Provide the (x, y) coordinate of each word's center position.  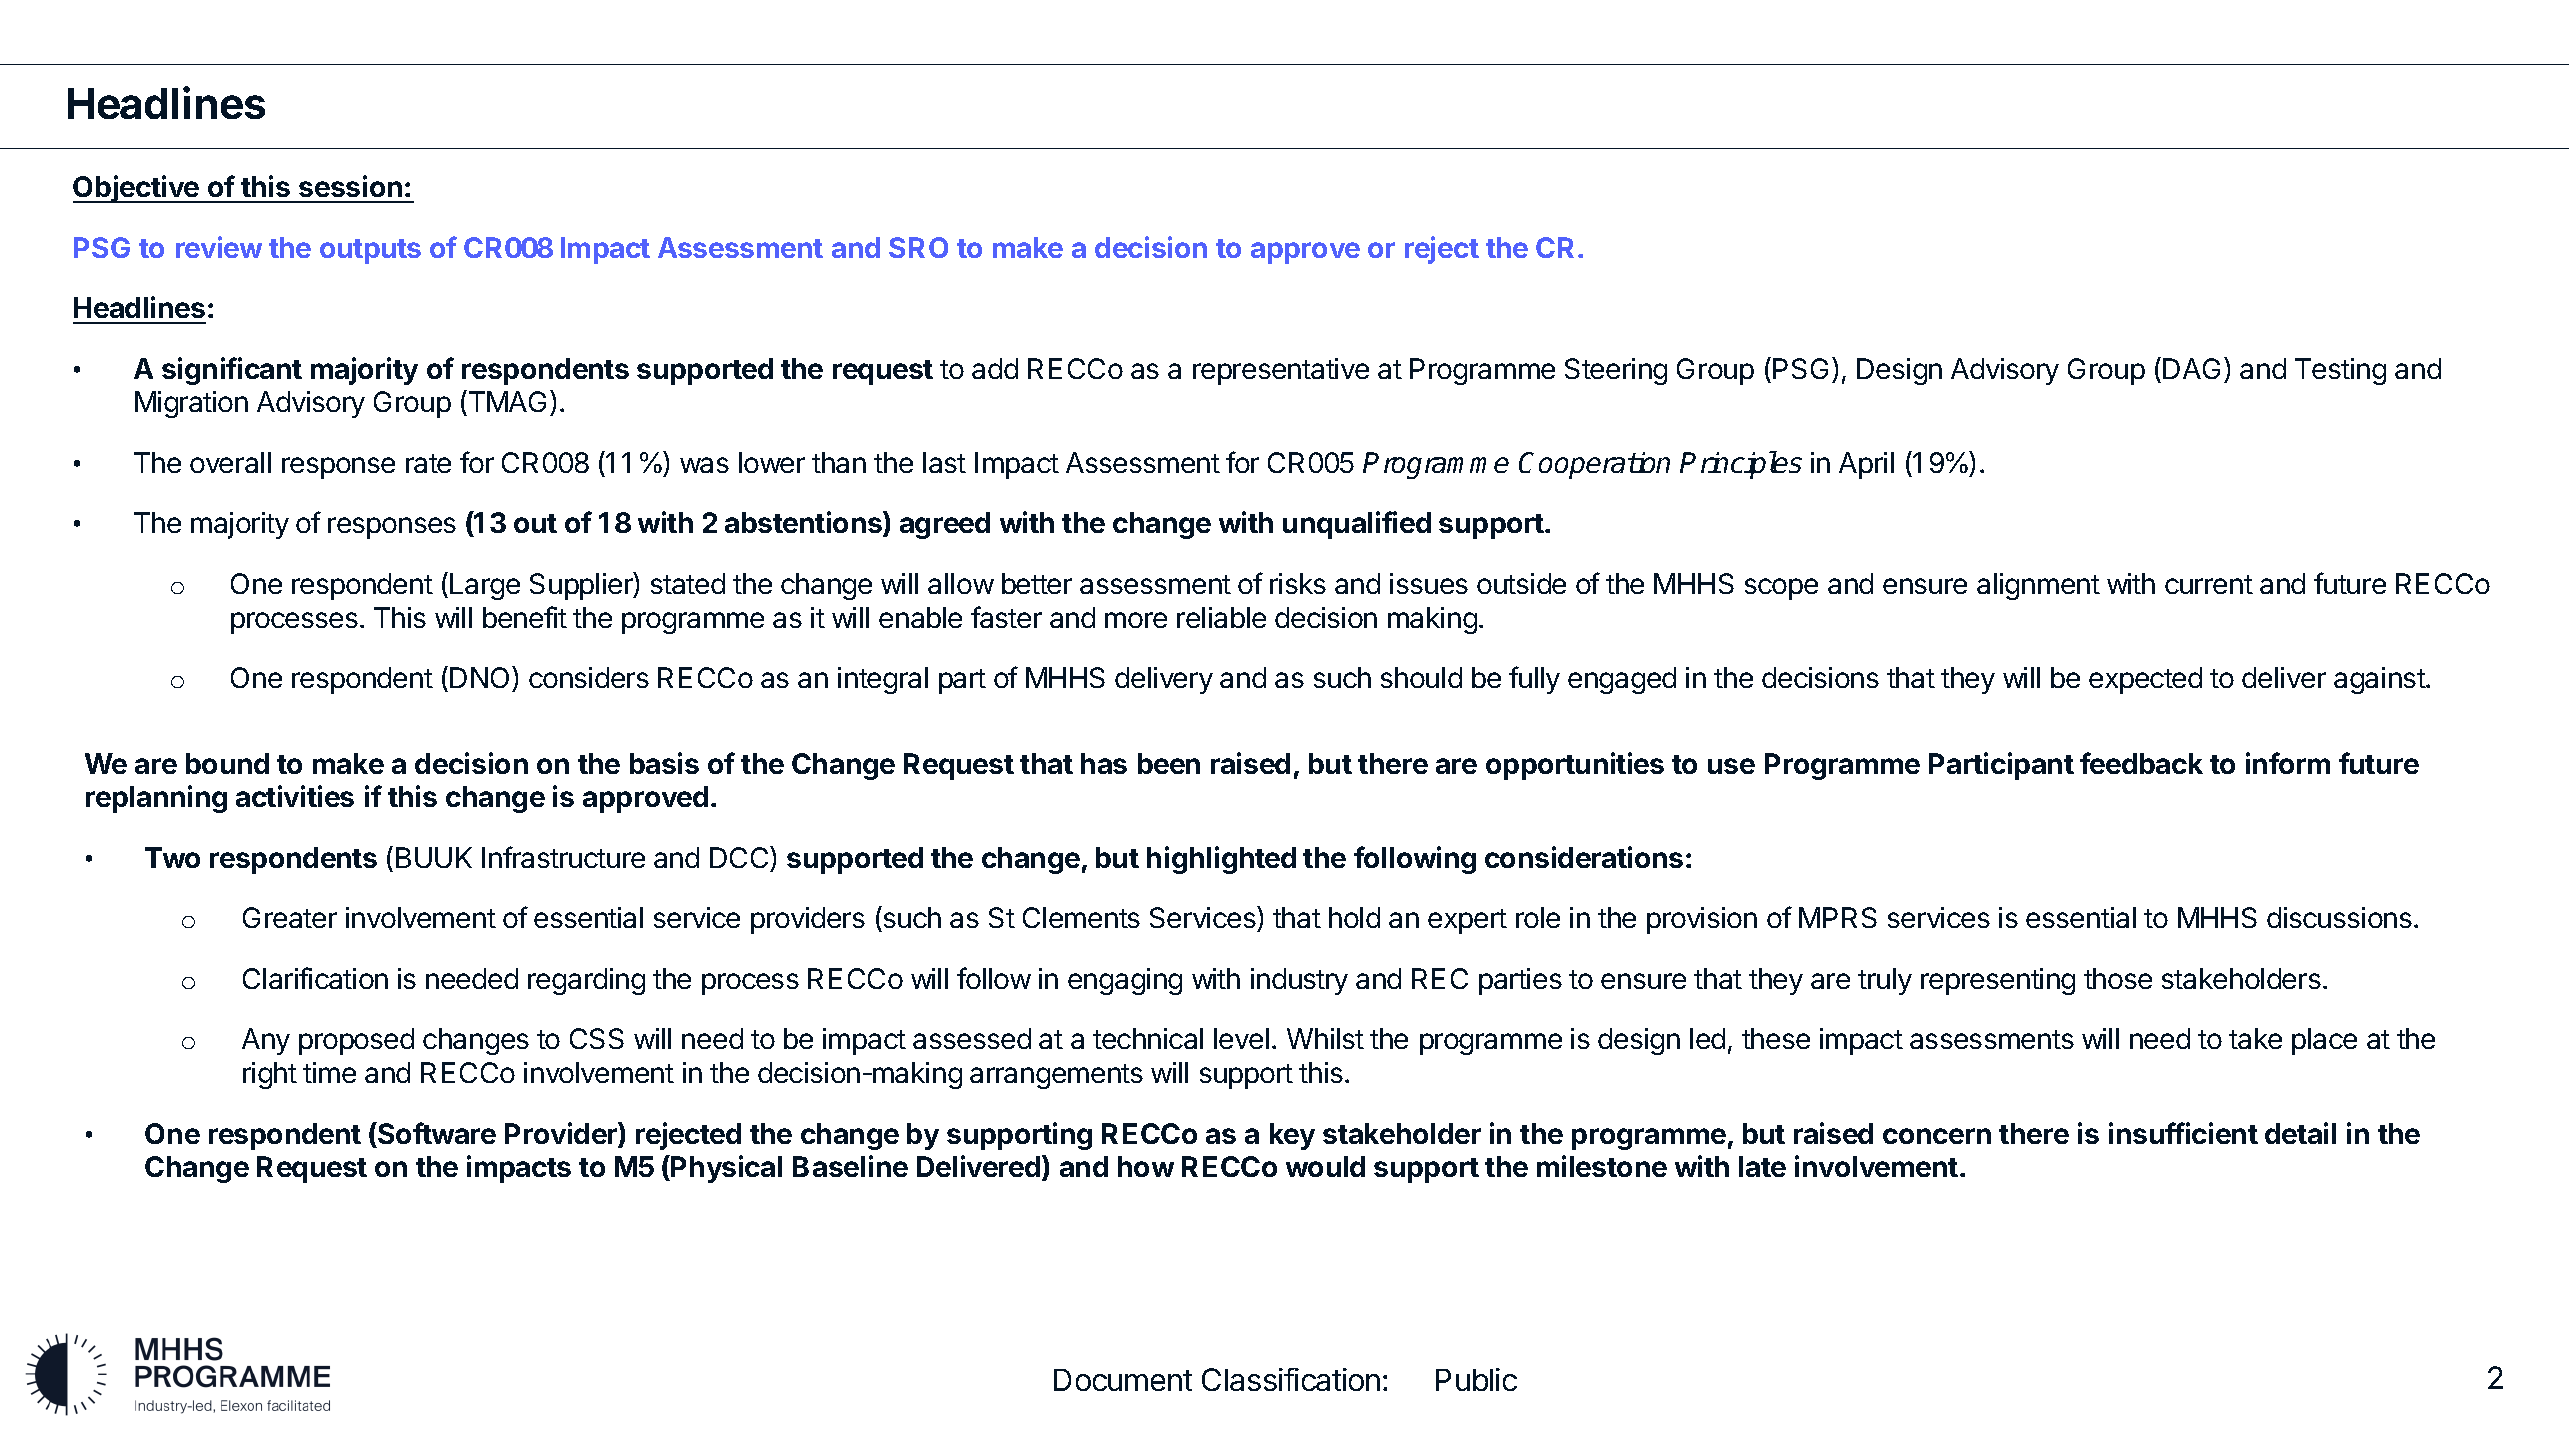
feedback (2141, 763)
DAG (2191, 368)
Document (1123, 1380)
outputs (370, 251)
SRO (918, 247)
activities (295, 796)
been (1169, 763)
